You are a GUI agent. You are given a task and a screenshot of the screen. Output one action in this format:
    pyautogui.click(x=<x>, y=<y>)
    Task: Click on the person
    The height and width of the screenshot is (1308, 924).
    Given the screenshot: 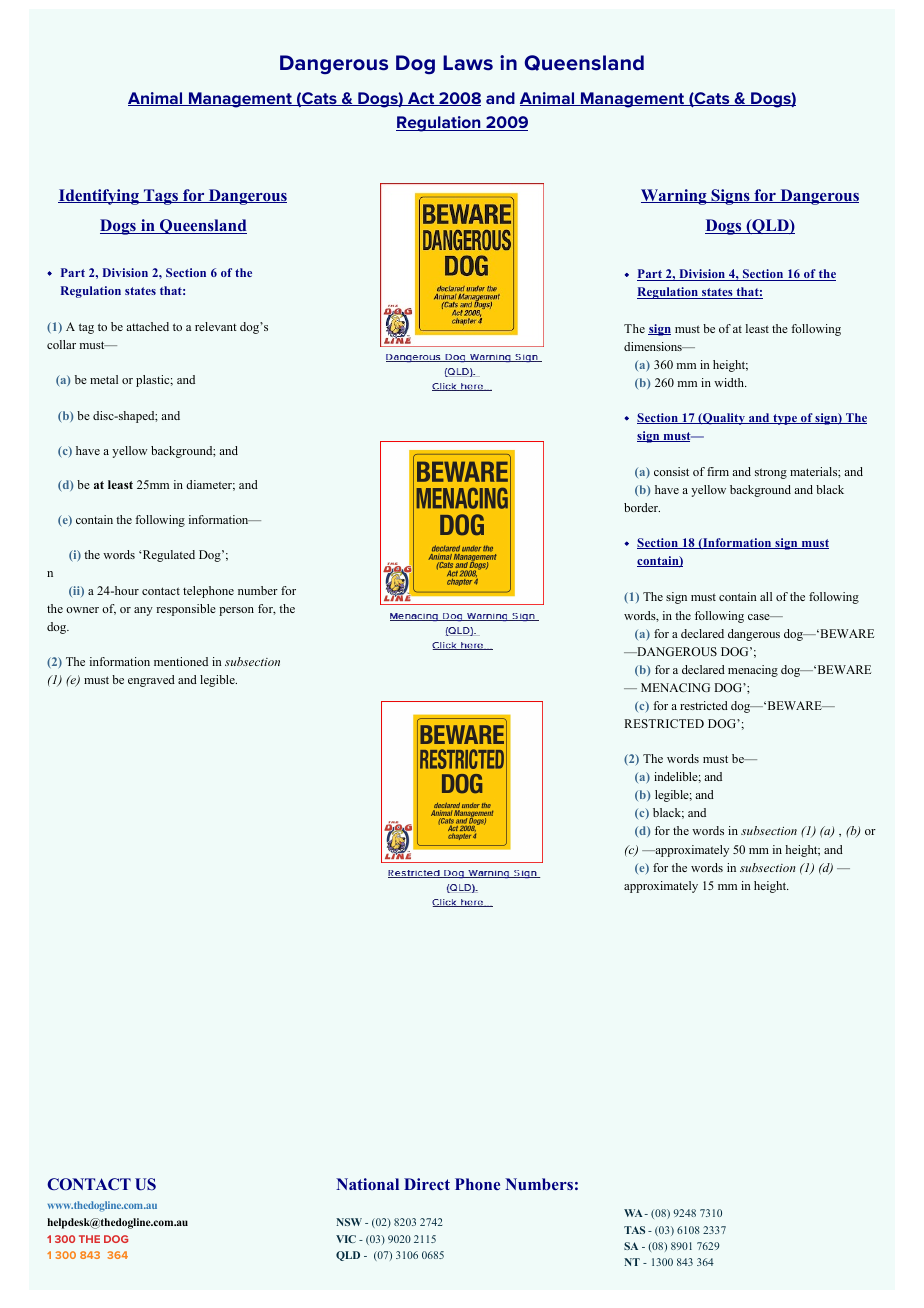 What is the action you would take?
    pyautogui.click(x=236, y=611)
